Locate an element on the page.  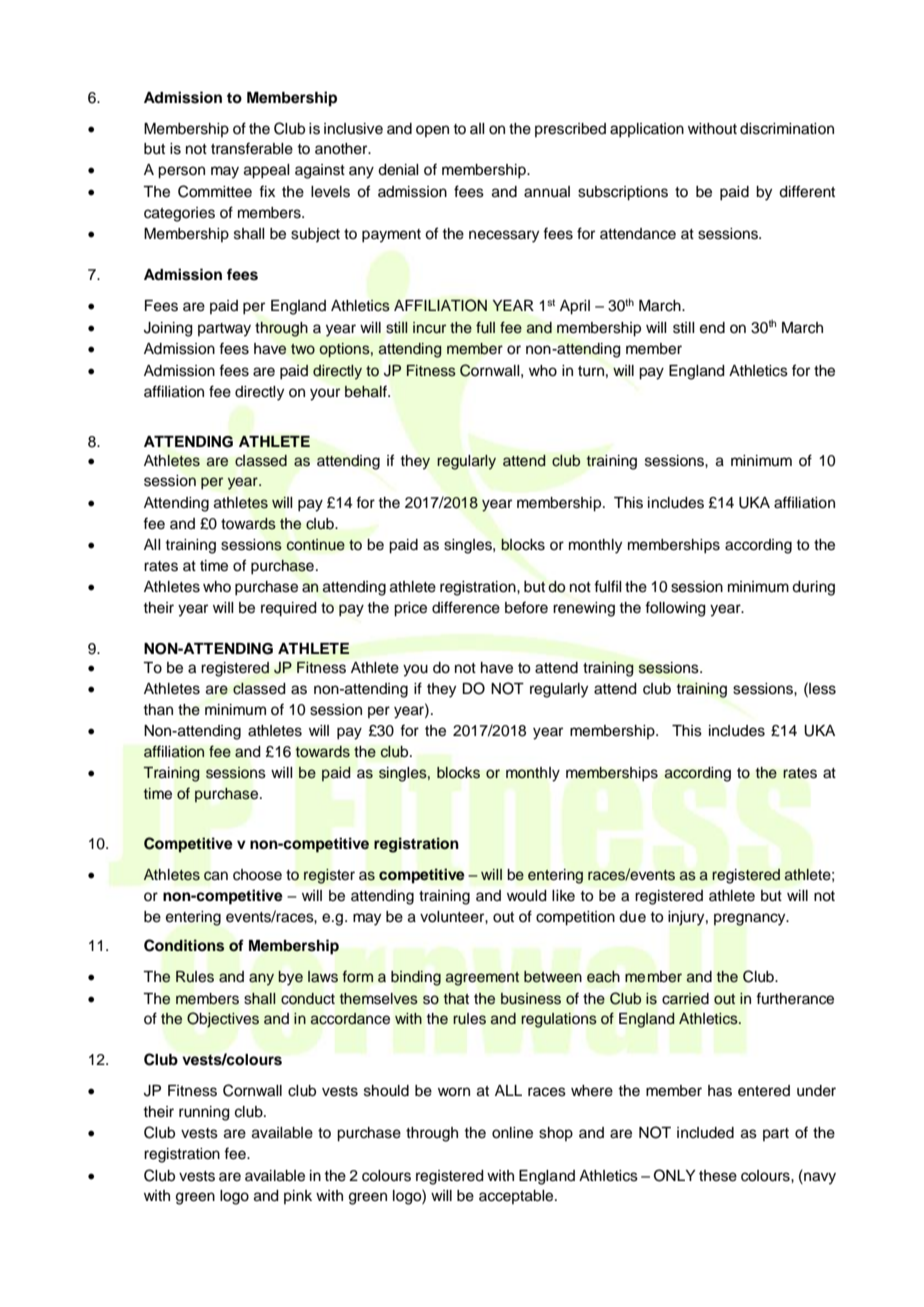
open is located at coordinates (432, 131).
